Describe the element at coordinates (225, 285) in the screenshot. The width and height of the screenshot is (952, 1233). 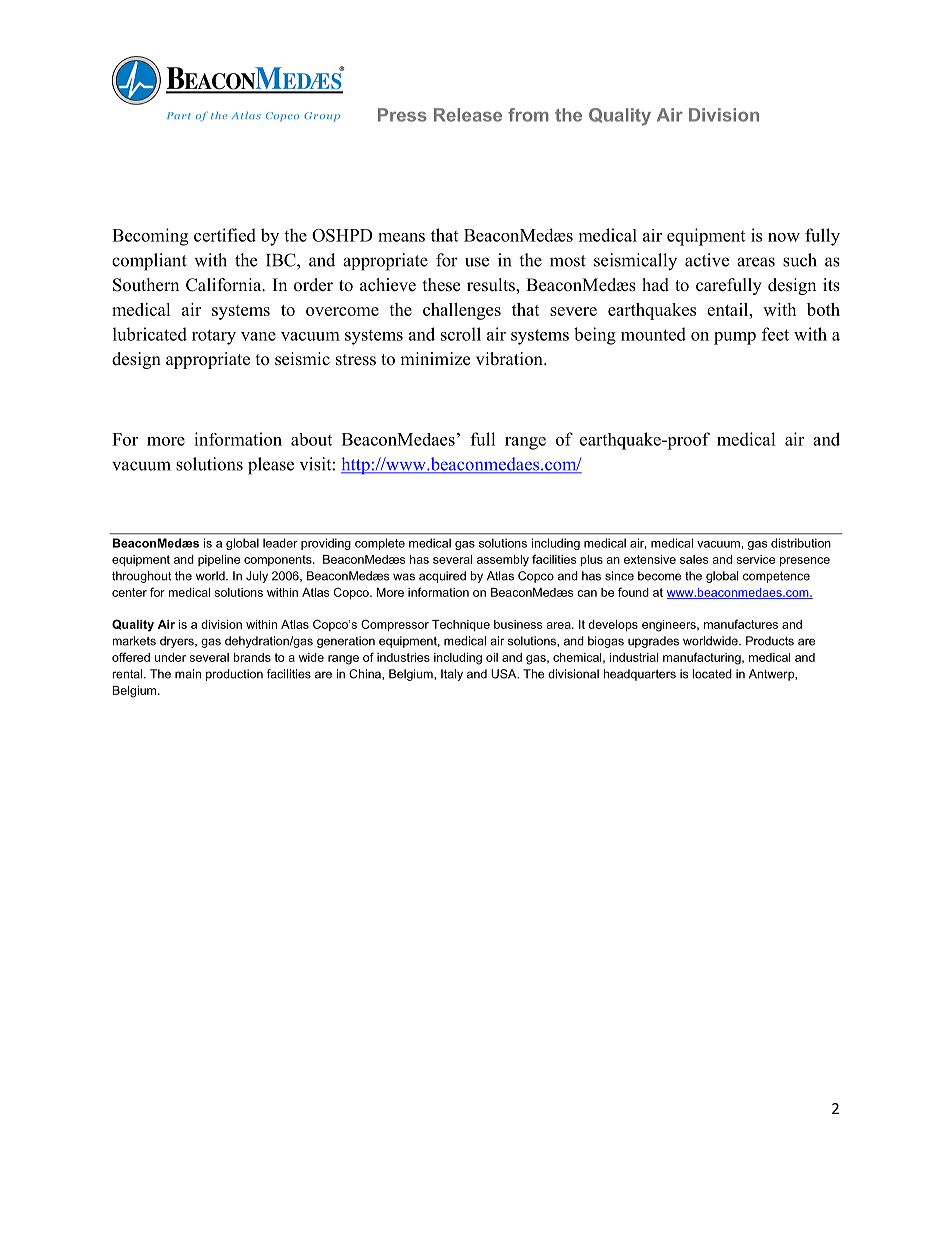
I see `California` at that location.
